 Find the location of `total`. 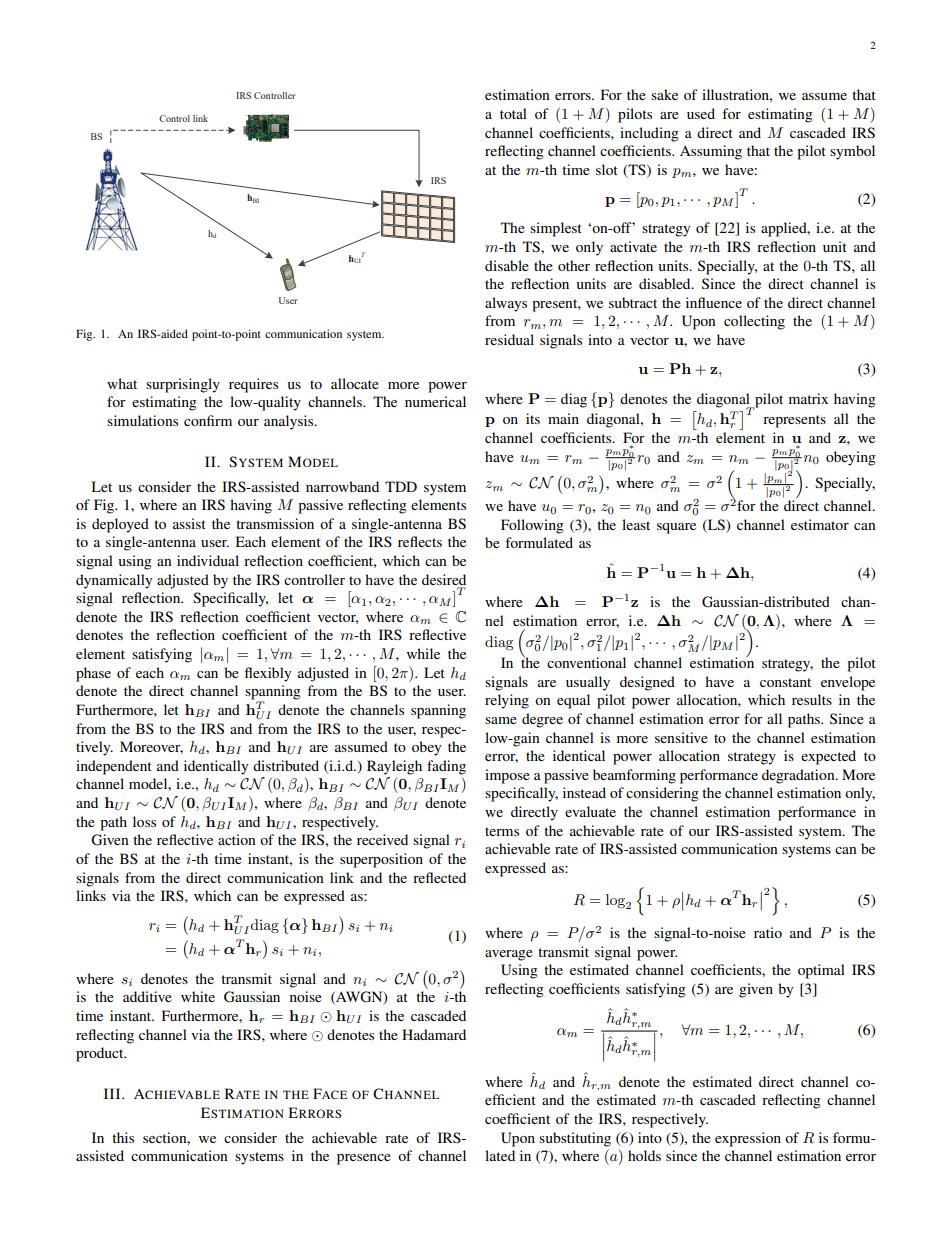

total is located at coordinates (513, 113).
